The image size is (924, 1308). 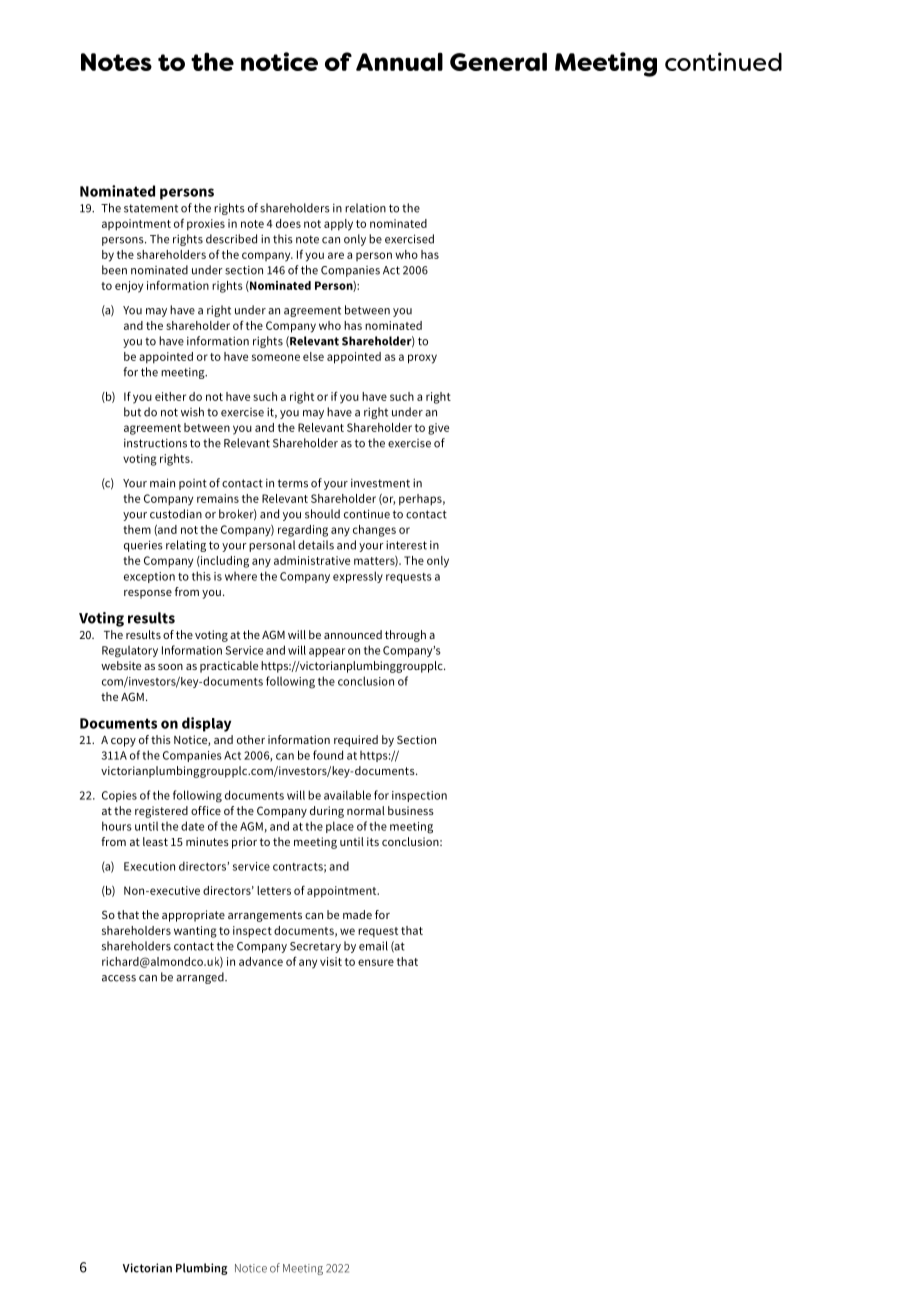 I want to click on copy, so click(x=123, y=742).
